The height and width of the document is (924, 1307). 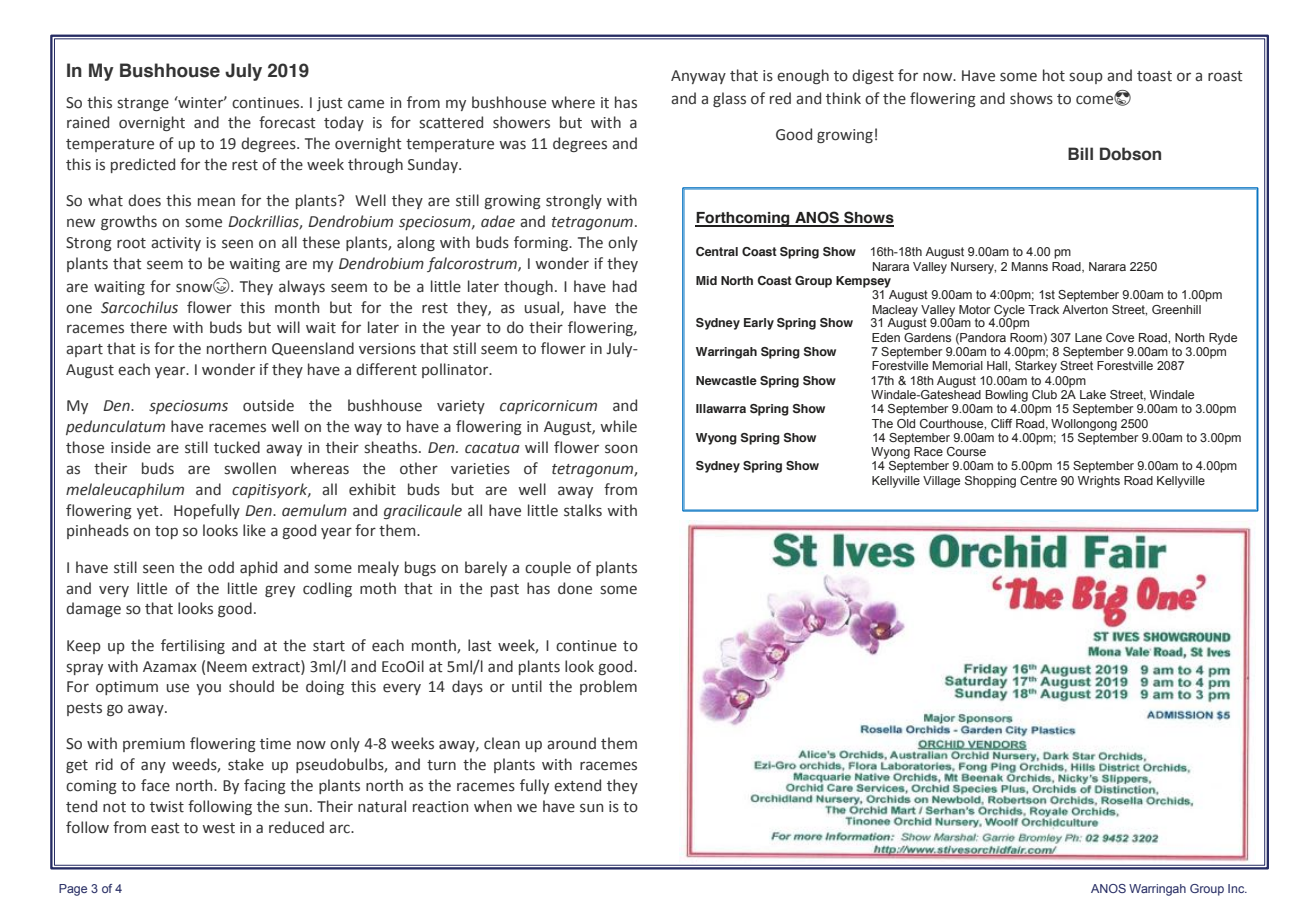 I want to click on west, so click(x=218, y=828).
